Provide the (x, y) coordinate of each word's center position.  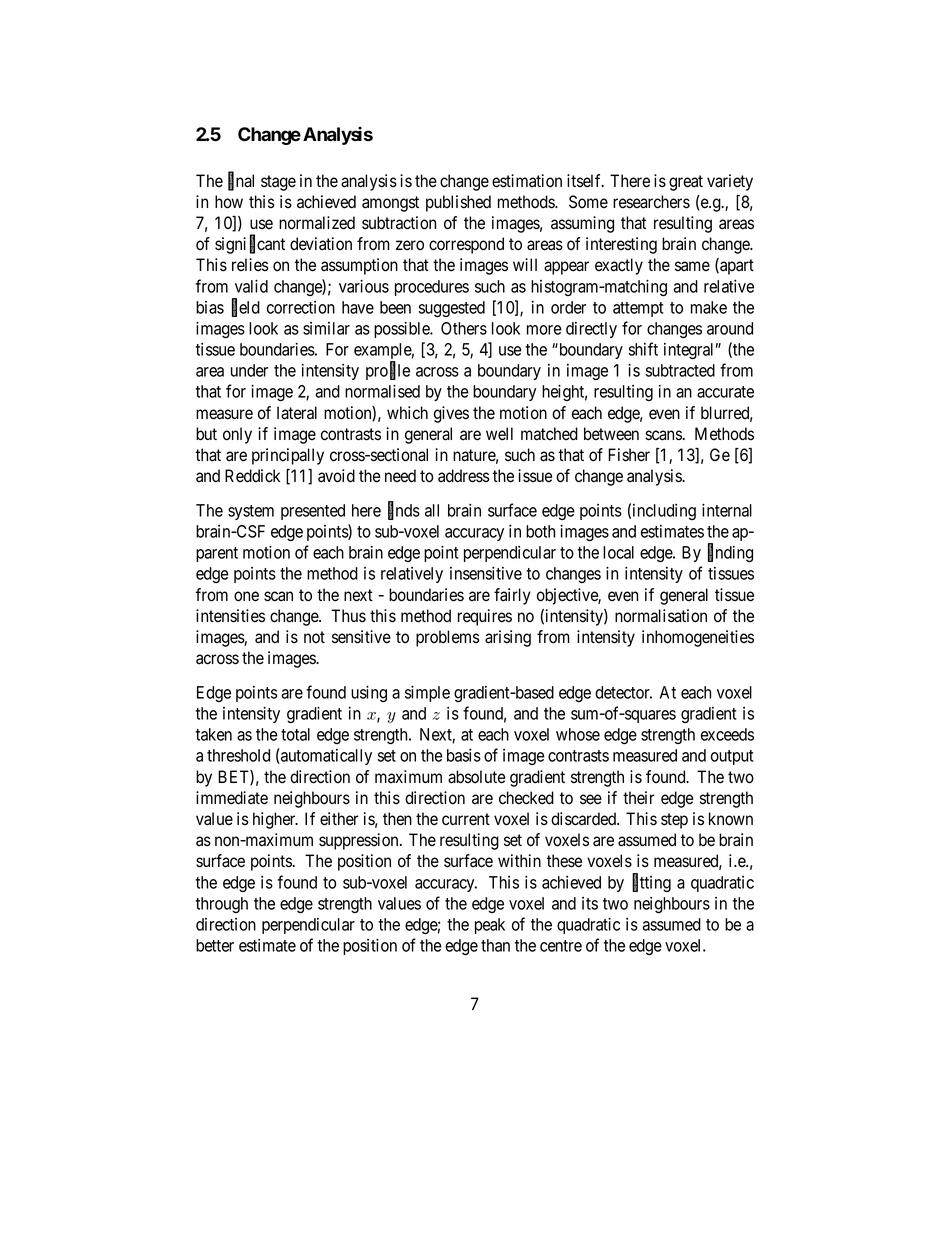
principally (288, 456)
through (221, 905)
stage (278, 183)
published (458, 203)
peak (490, 926)
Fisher (629, 455)
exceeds (727, 734)
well (499, 434)
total (295, 734)
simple (427, 693)
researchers (651, 202)
